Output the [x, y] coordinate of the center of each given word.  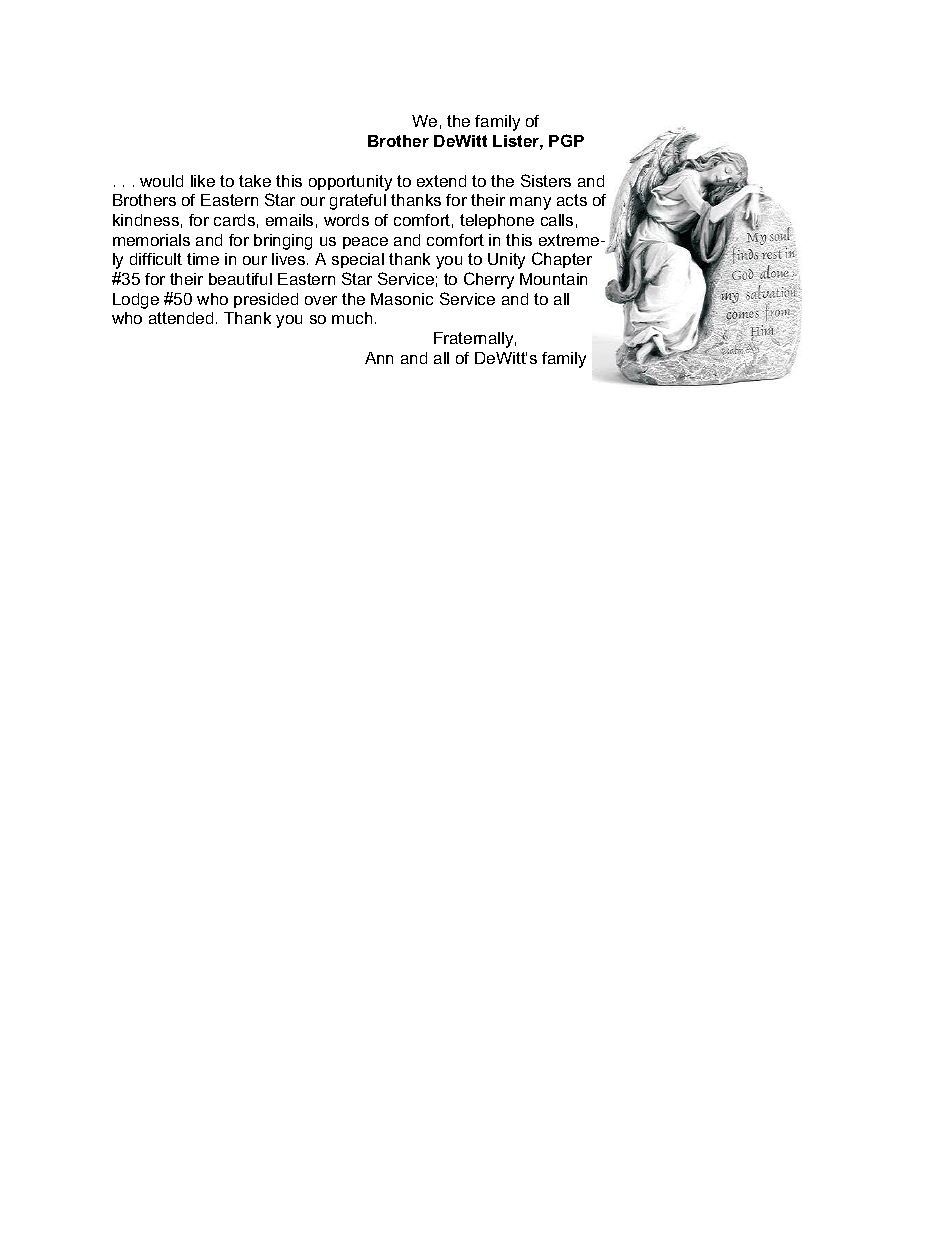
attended [181, 318]
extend [441, 181]
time [203, 259]
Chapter [562, 260]
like [203, 181]
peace [365, 243]
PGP [566, 140]
